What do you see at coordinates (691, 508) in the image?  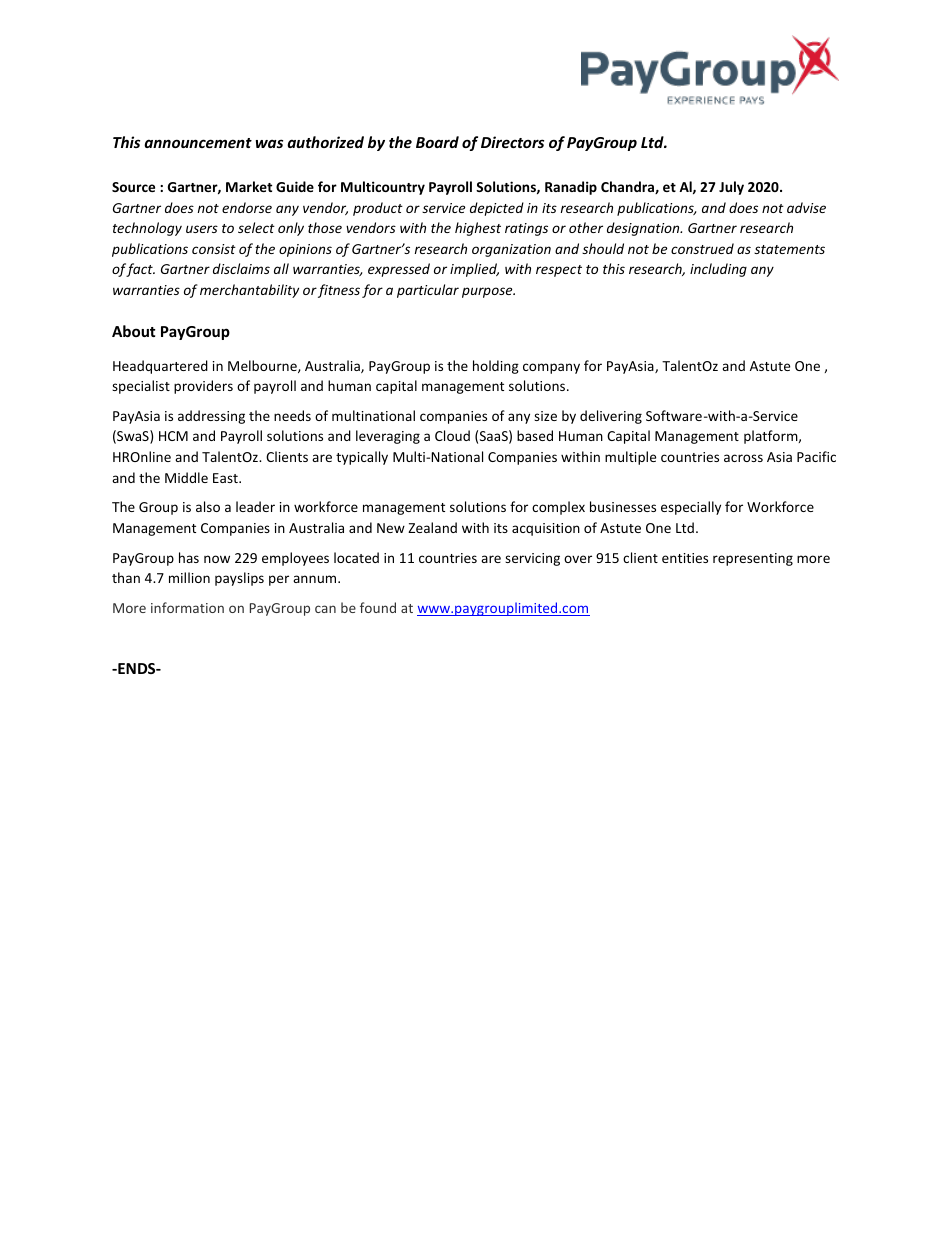 I see `especially` at bounding box center [691, 508].
